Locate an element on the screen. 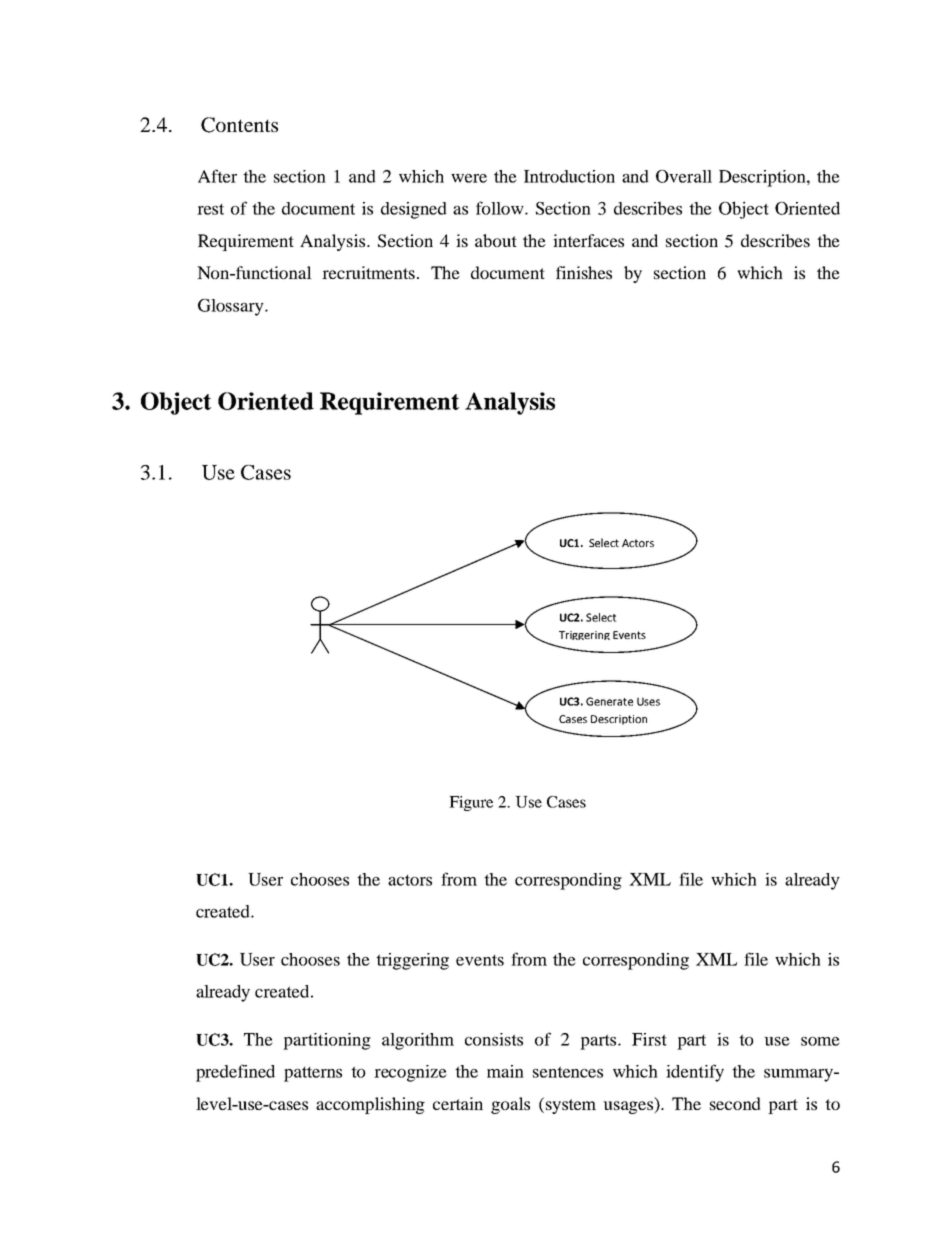  were is located at coordinates (469, 178).
